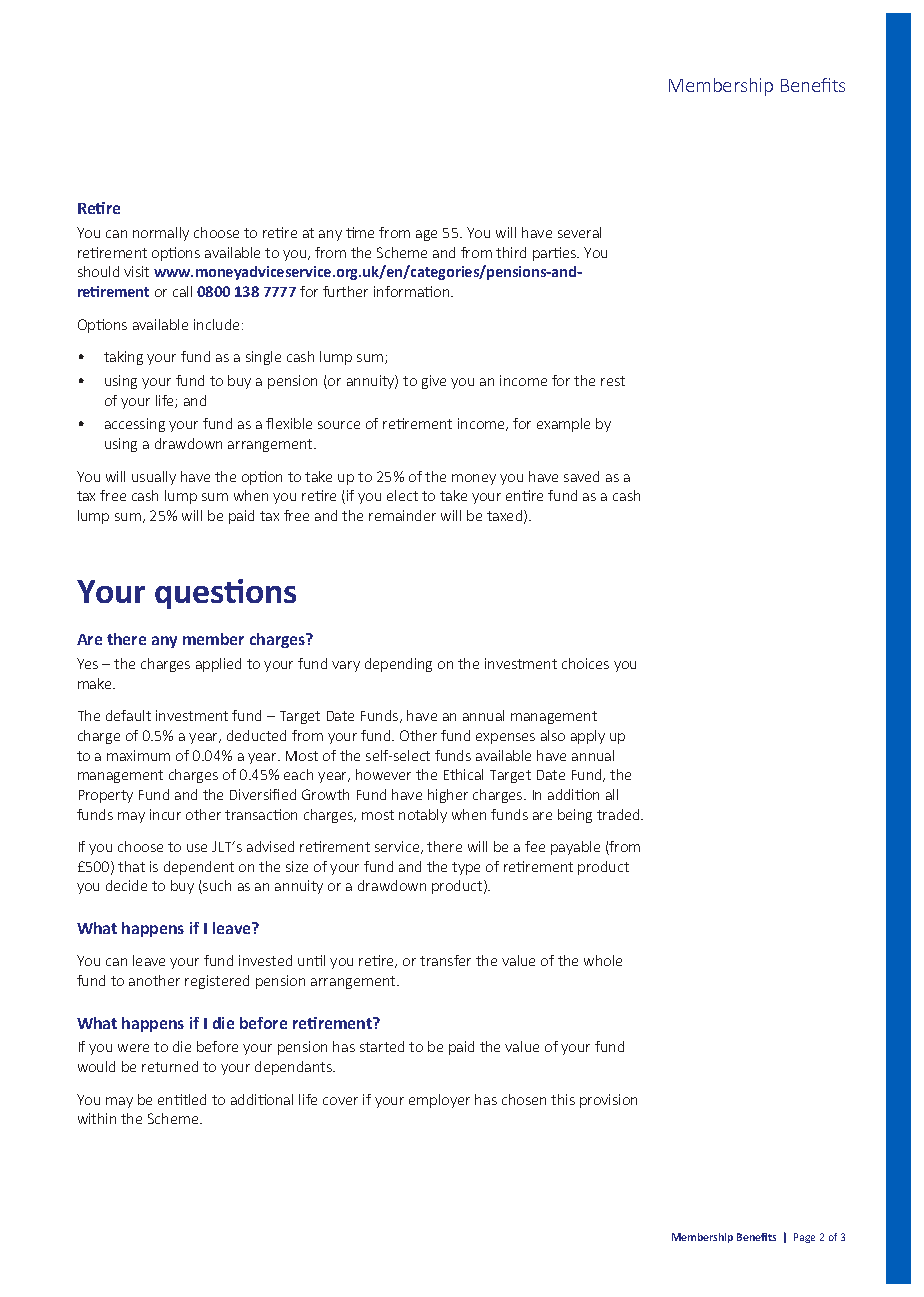 The image size is (924, 1297). Describe the element at coordinates (804, 1238) in the screenshot. I see `Page` at that location.
